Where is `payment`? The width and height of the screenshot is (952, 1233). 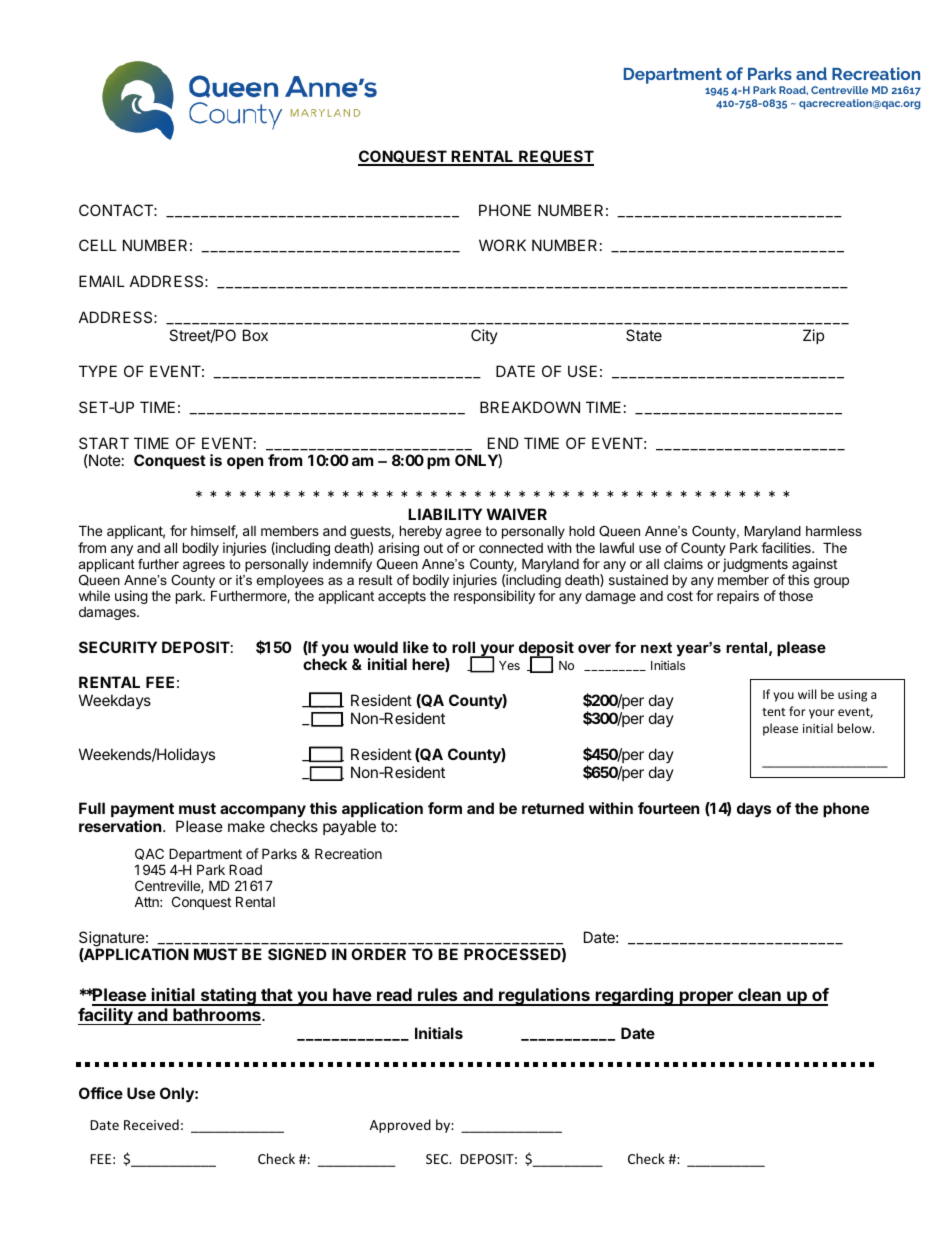 payment is located at coordinates (142, 810).
